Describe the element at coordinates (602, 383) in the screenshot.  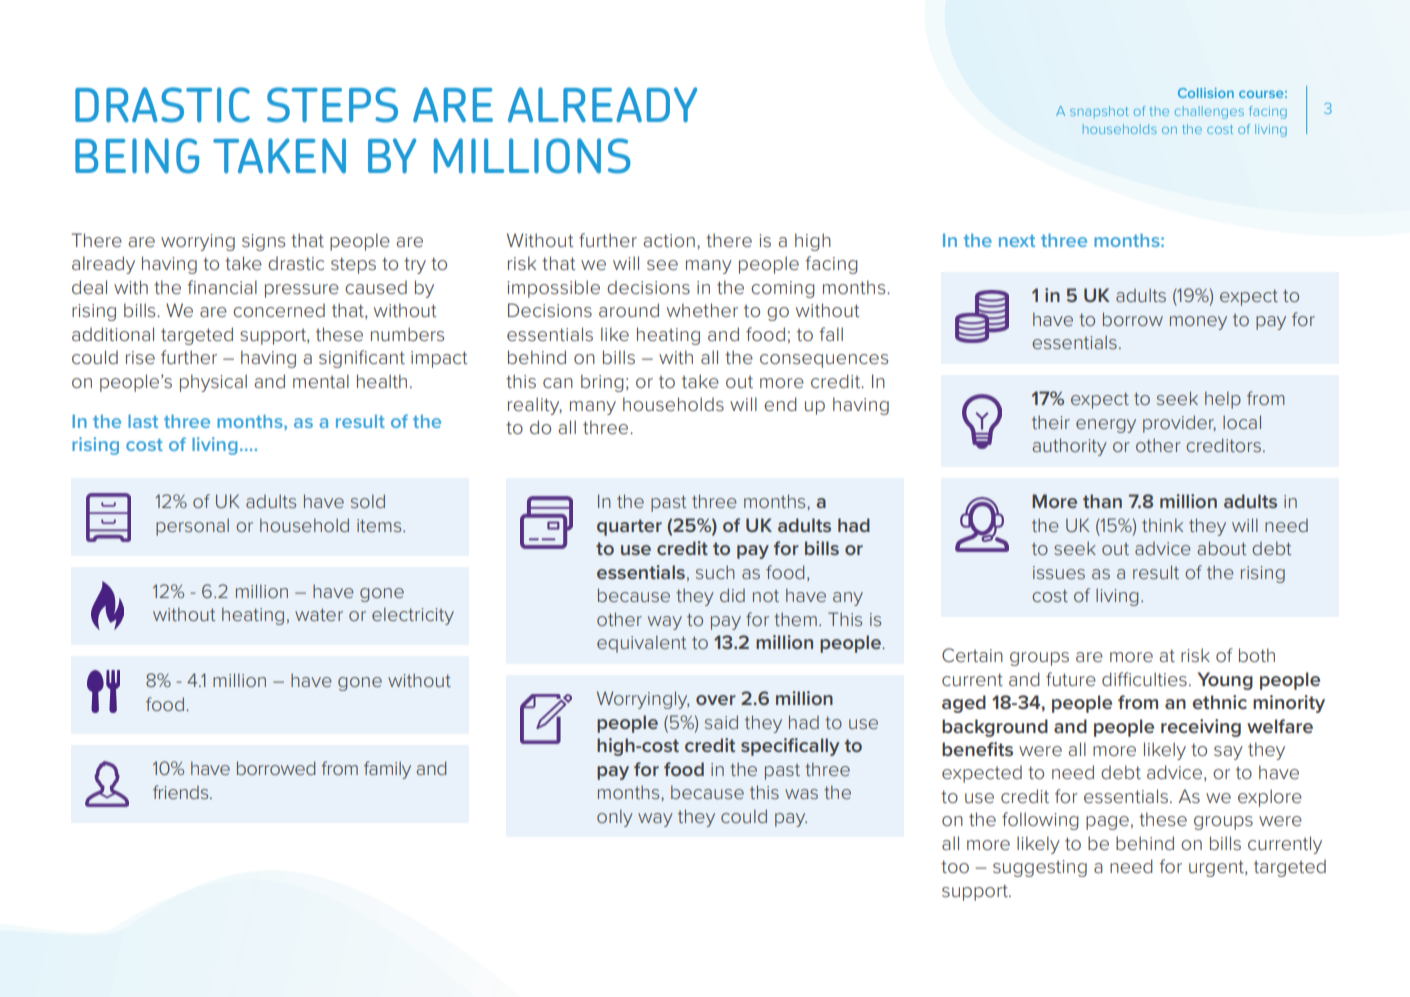
I see `bring` at that location.
